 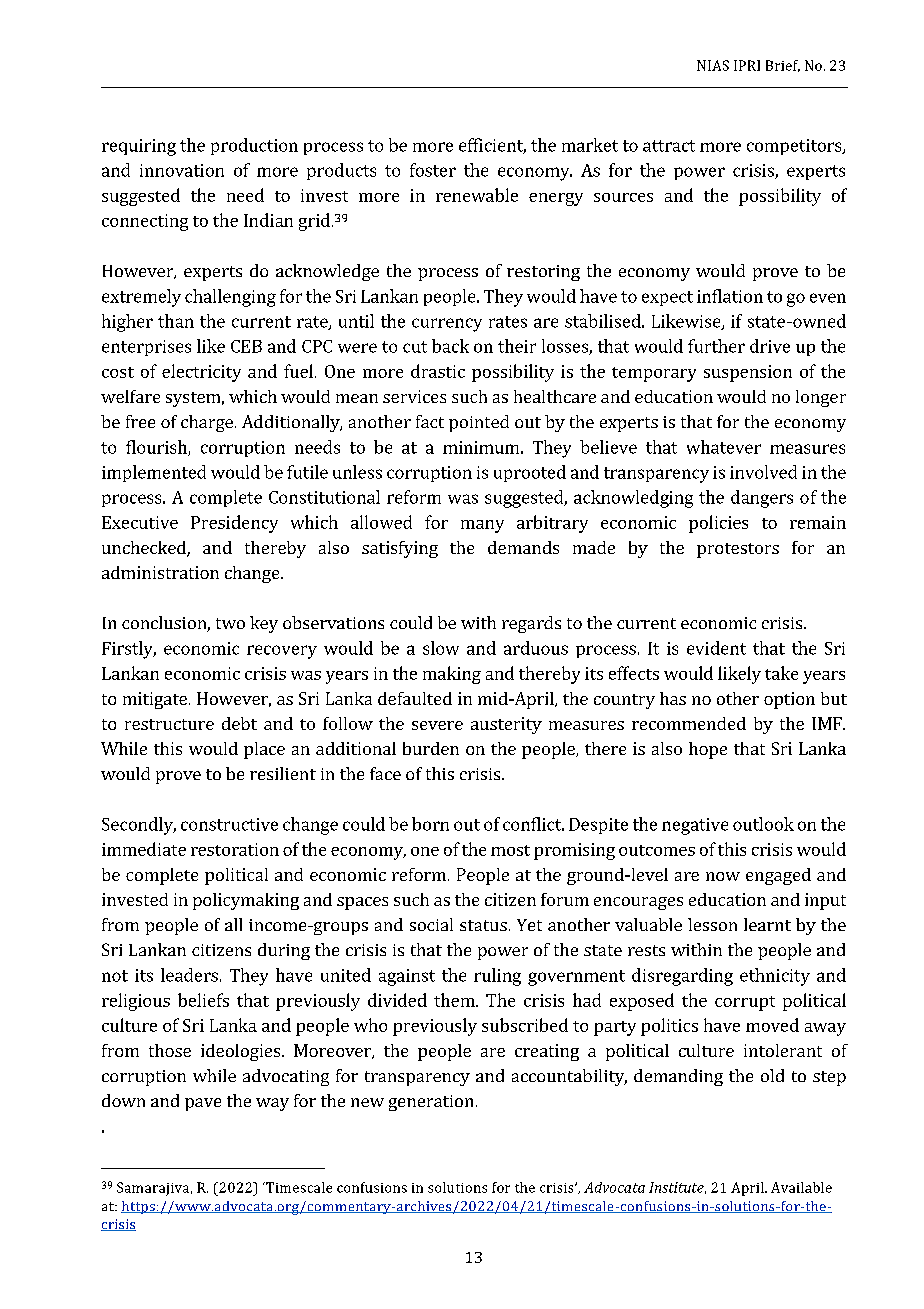 What do you see at coordinates (483, 925) in the page?
I see `status` at bounding box center [483, 925].
